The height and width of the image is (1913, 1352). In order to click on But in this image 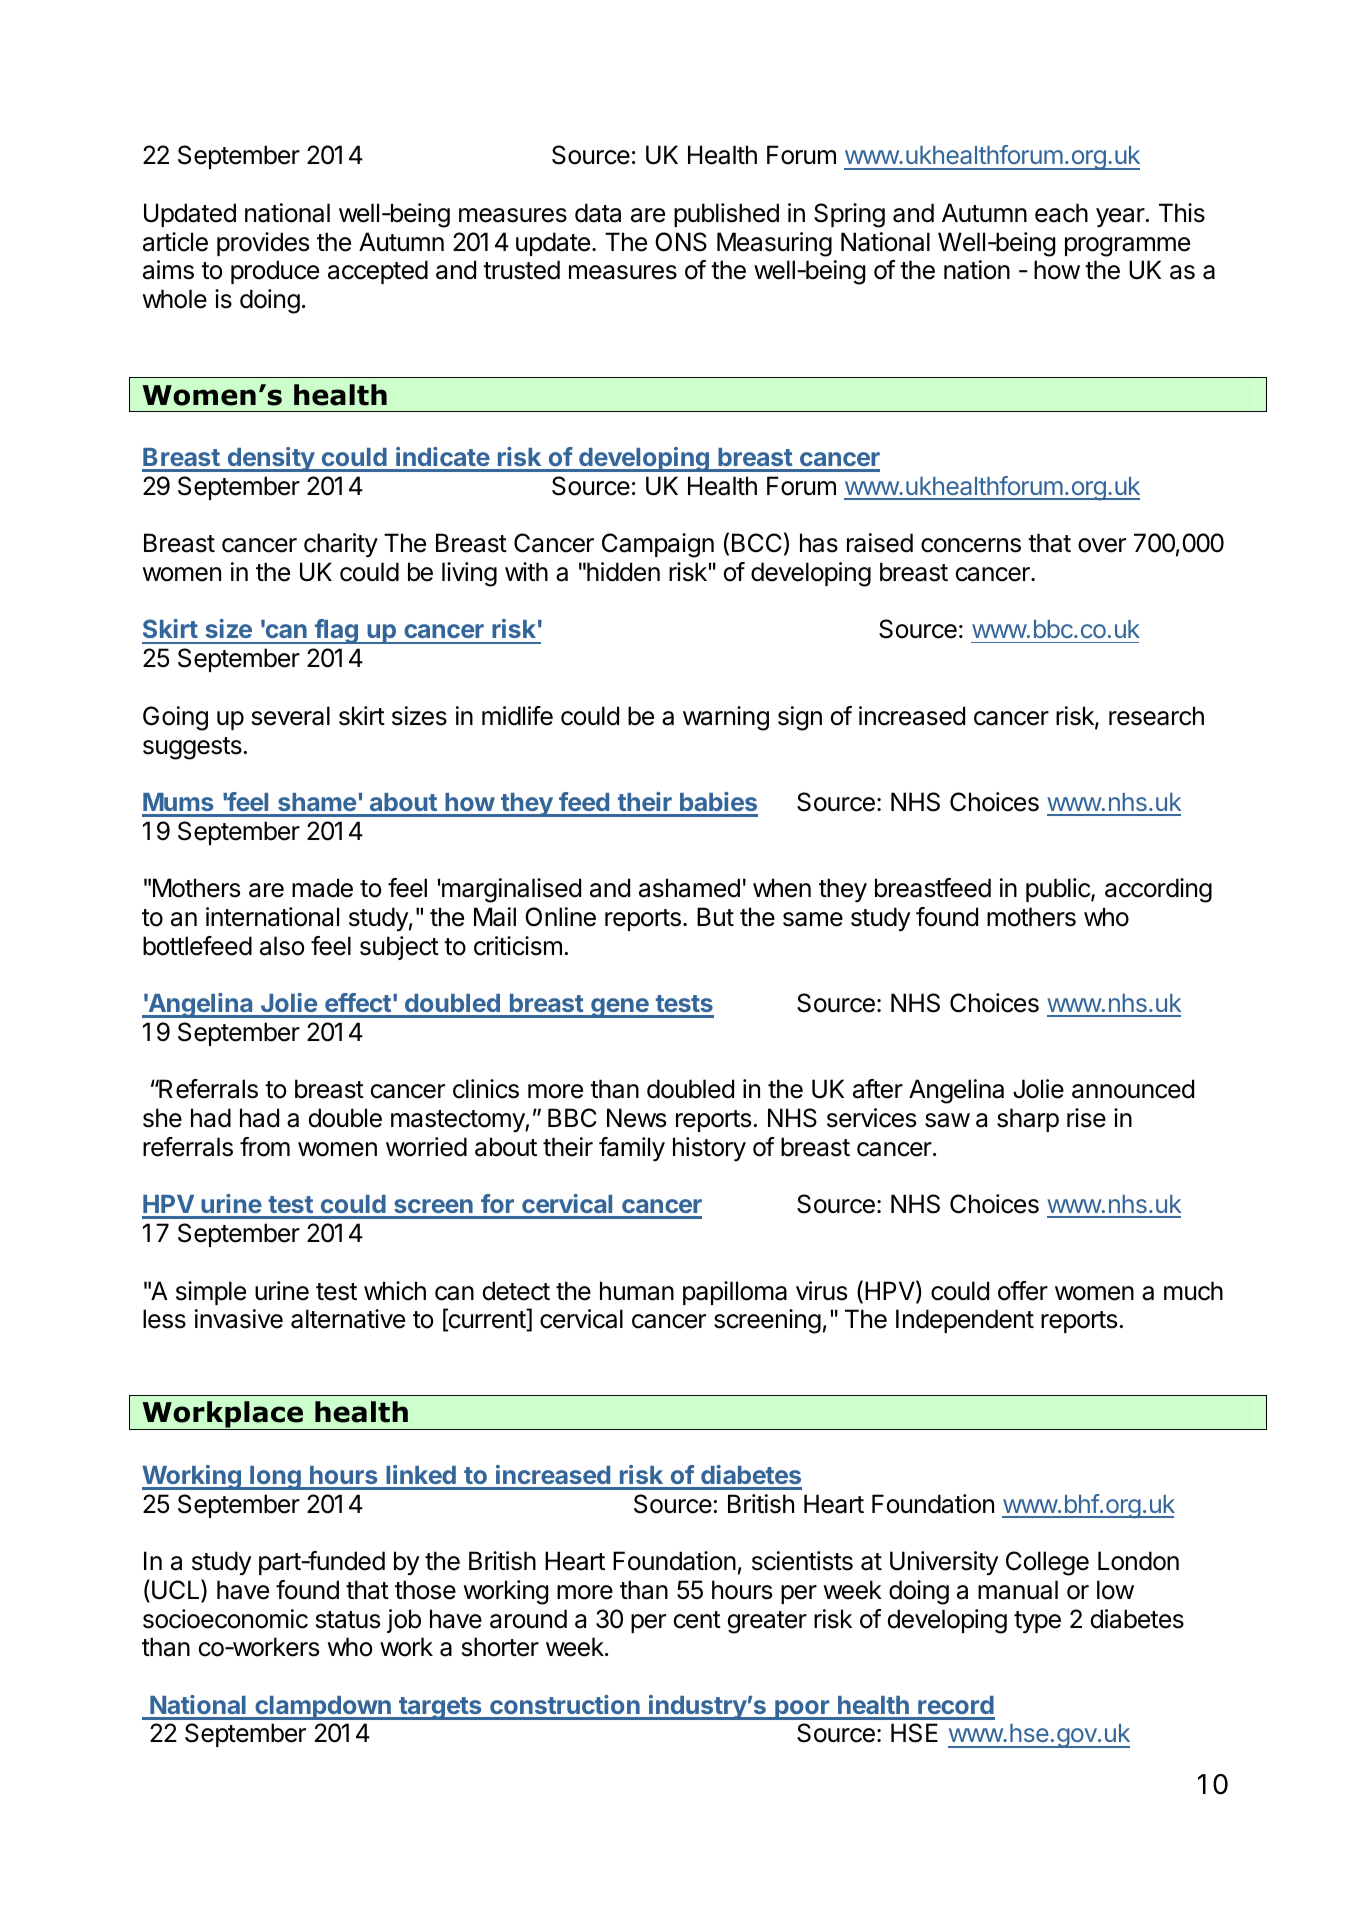, I will do `click(715, 916)`.
